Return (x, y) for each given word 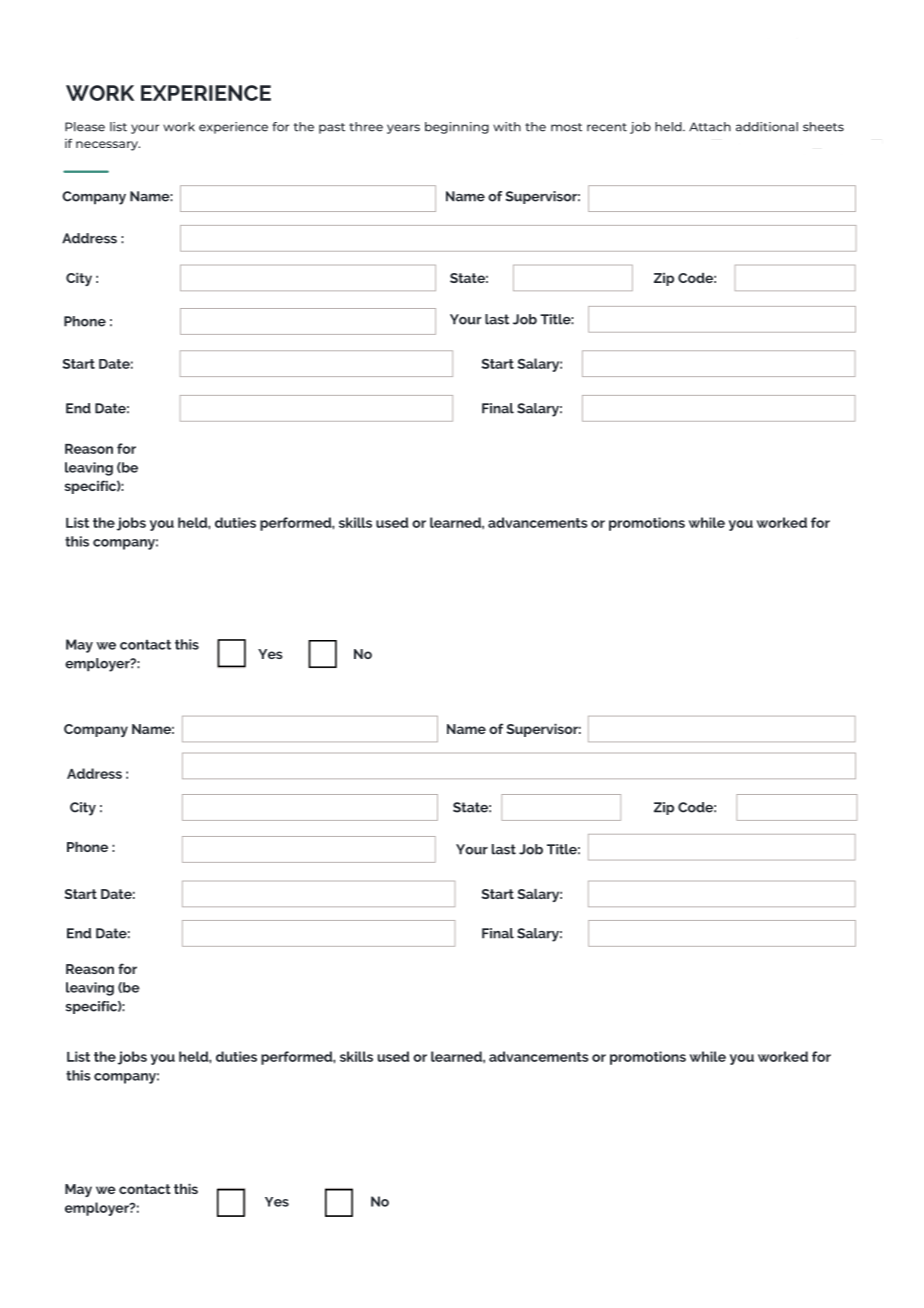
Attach (710, 127)
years (403, 129)
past (332, 128)
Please (85, 127)
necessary (108, 146)
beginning (457, 128)
